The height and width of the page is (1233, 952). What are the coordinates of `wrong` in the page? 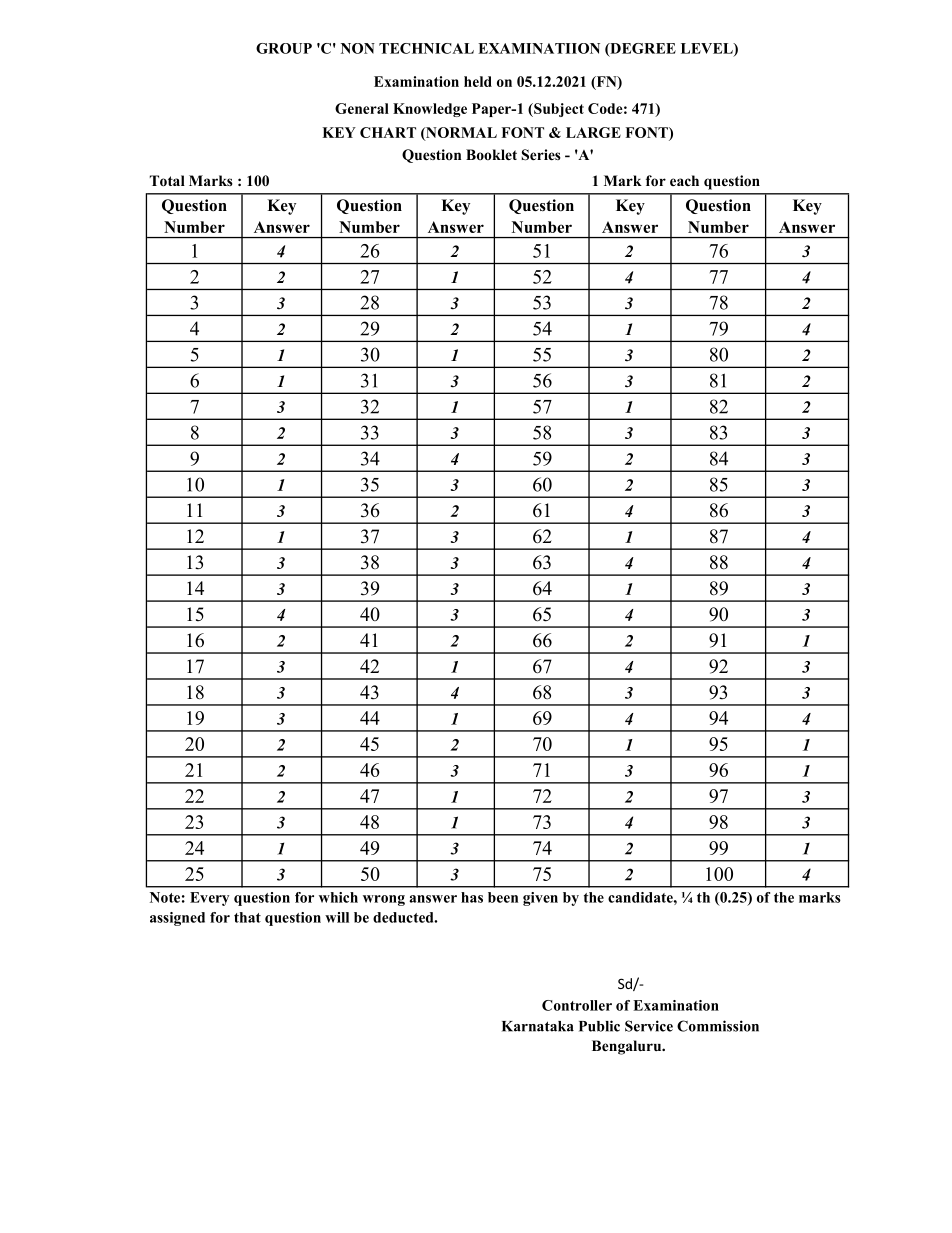 It's located at (384, 900).
